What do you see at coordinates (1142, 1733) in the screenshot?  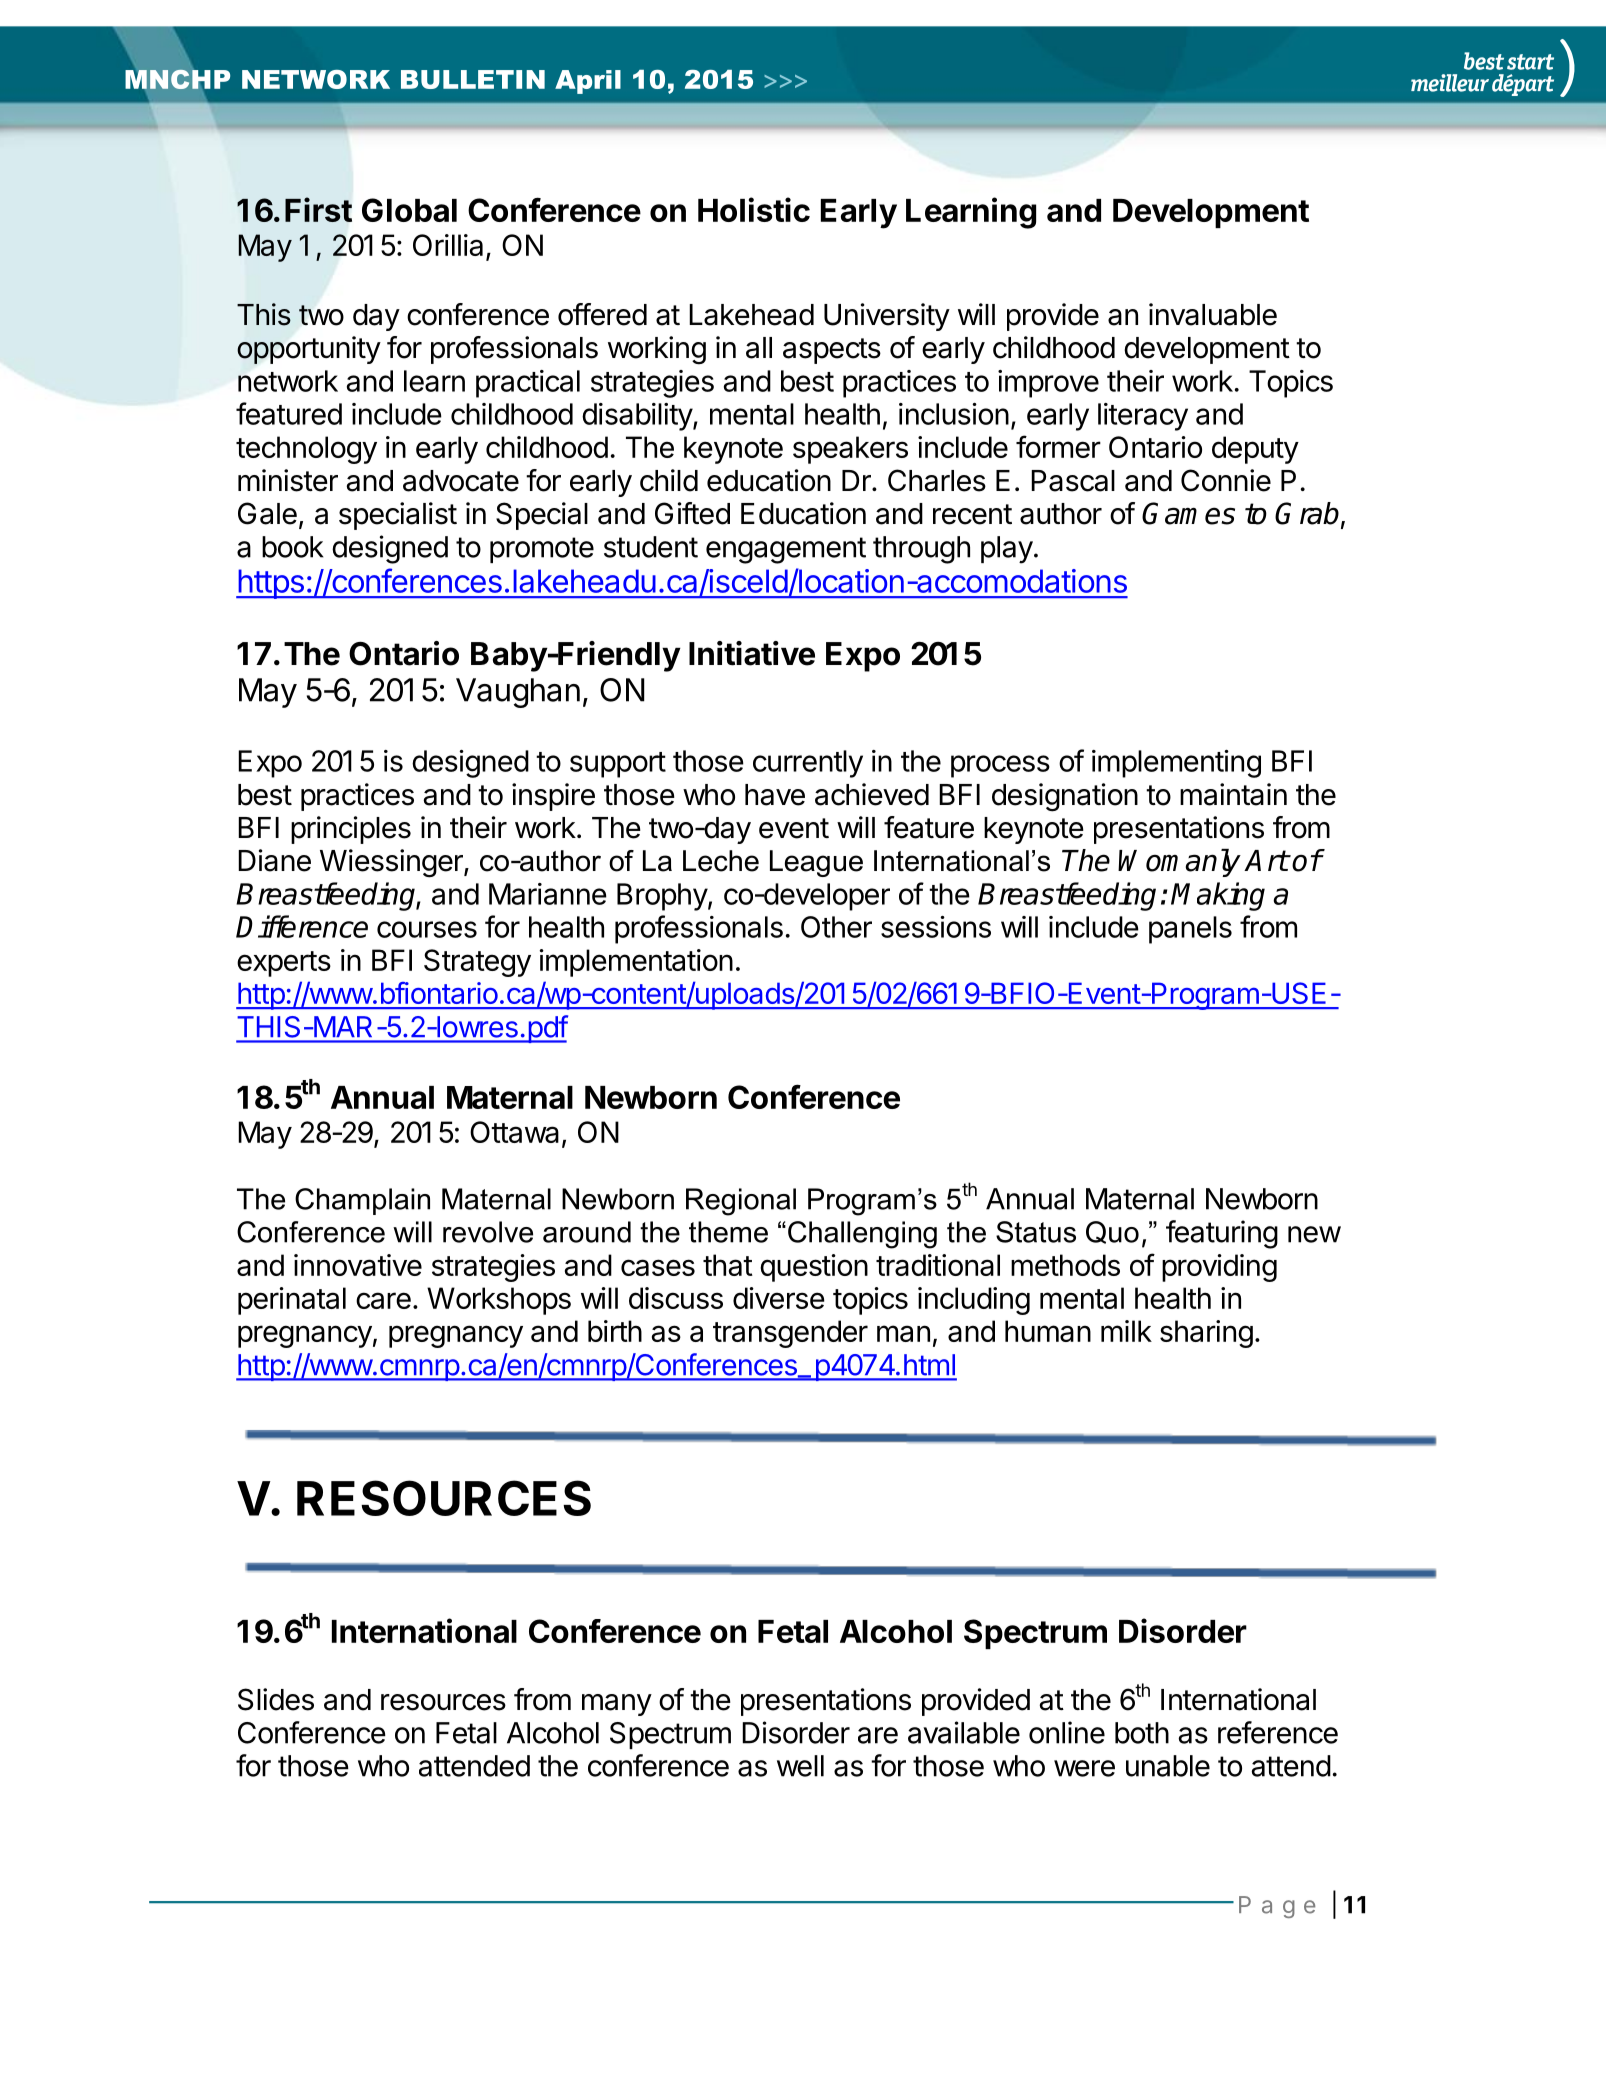 I see `both` at bounding box center [1142, 1733].
